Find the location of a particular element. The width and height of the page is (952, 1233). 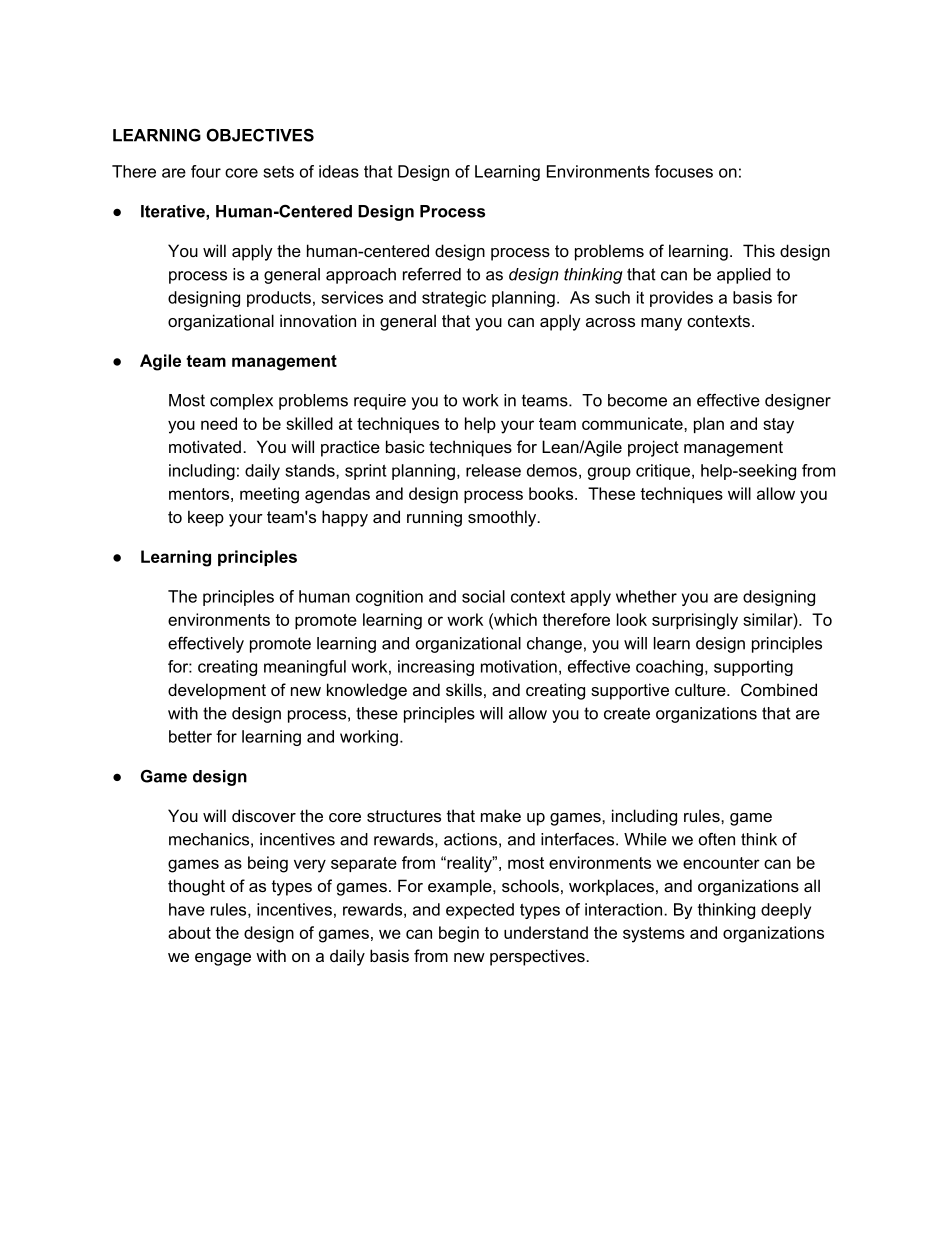

strategic is located at coordinates (454, 299).
